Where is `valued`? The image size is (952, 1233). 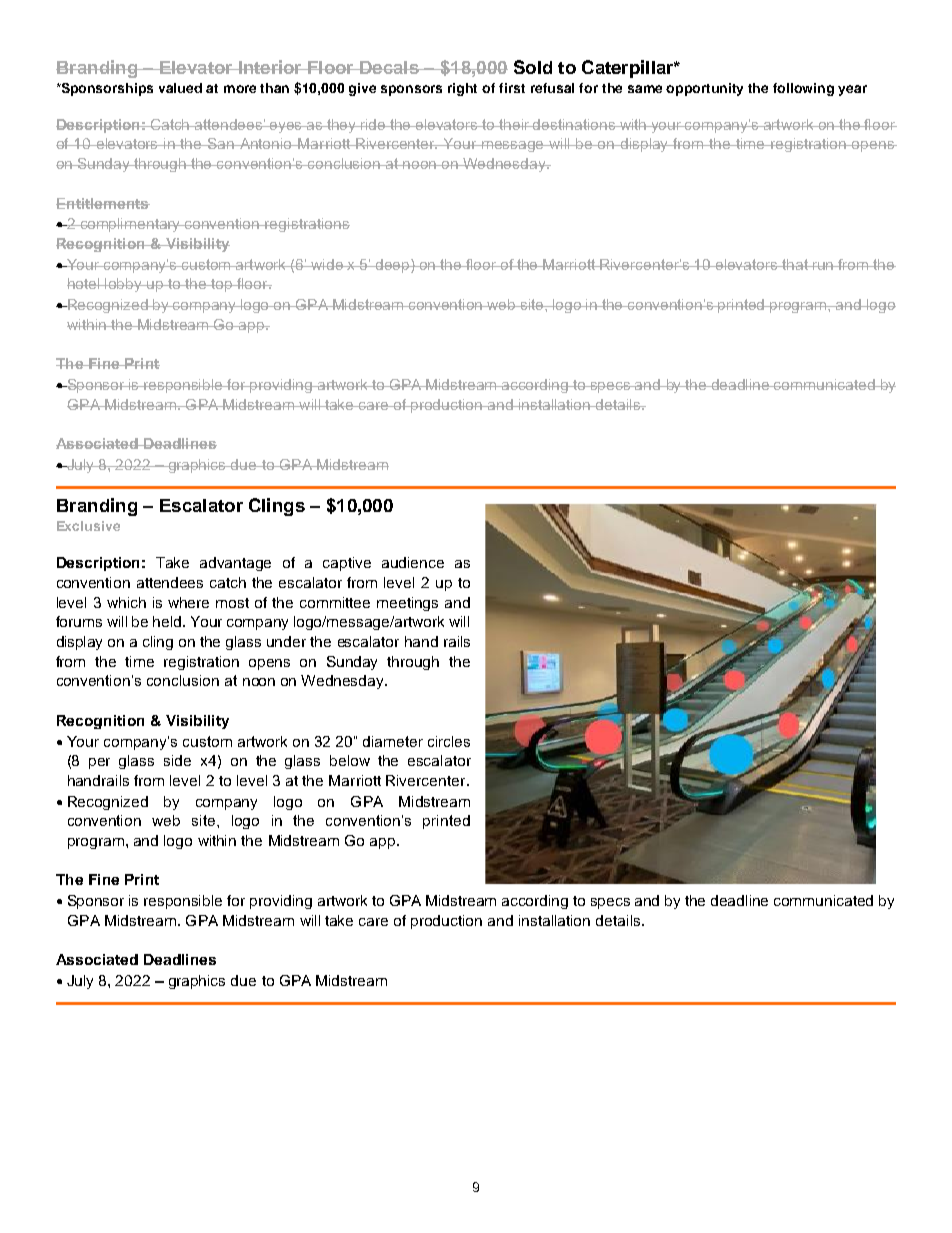 valued is located at coordinates (180, 88).
